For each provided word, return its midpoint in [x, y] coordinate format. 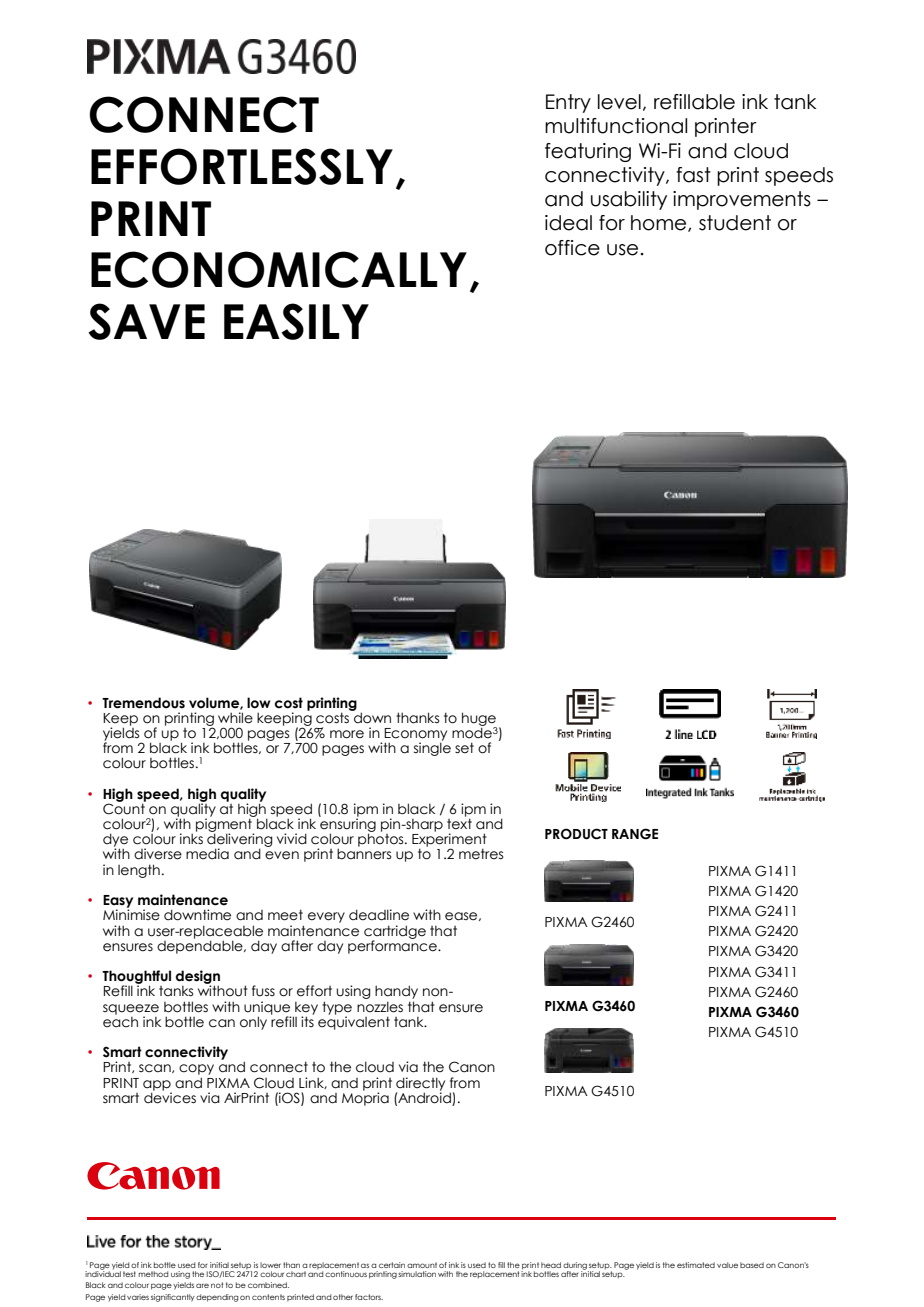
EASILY [296, 321]
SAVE [146, 321]
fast [693, 175]
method [153, 1274]
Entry [568, 103]
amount [422, 1265]
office [572, 248]
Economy [415, 735]
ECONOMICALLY [279, 269]
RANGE [635, 834]
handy [396, 993]
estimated [696, 1265]
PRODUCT [576, 834]
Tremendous [143, 703]
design [198, 978]
